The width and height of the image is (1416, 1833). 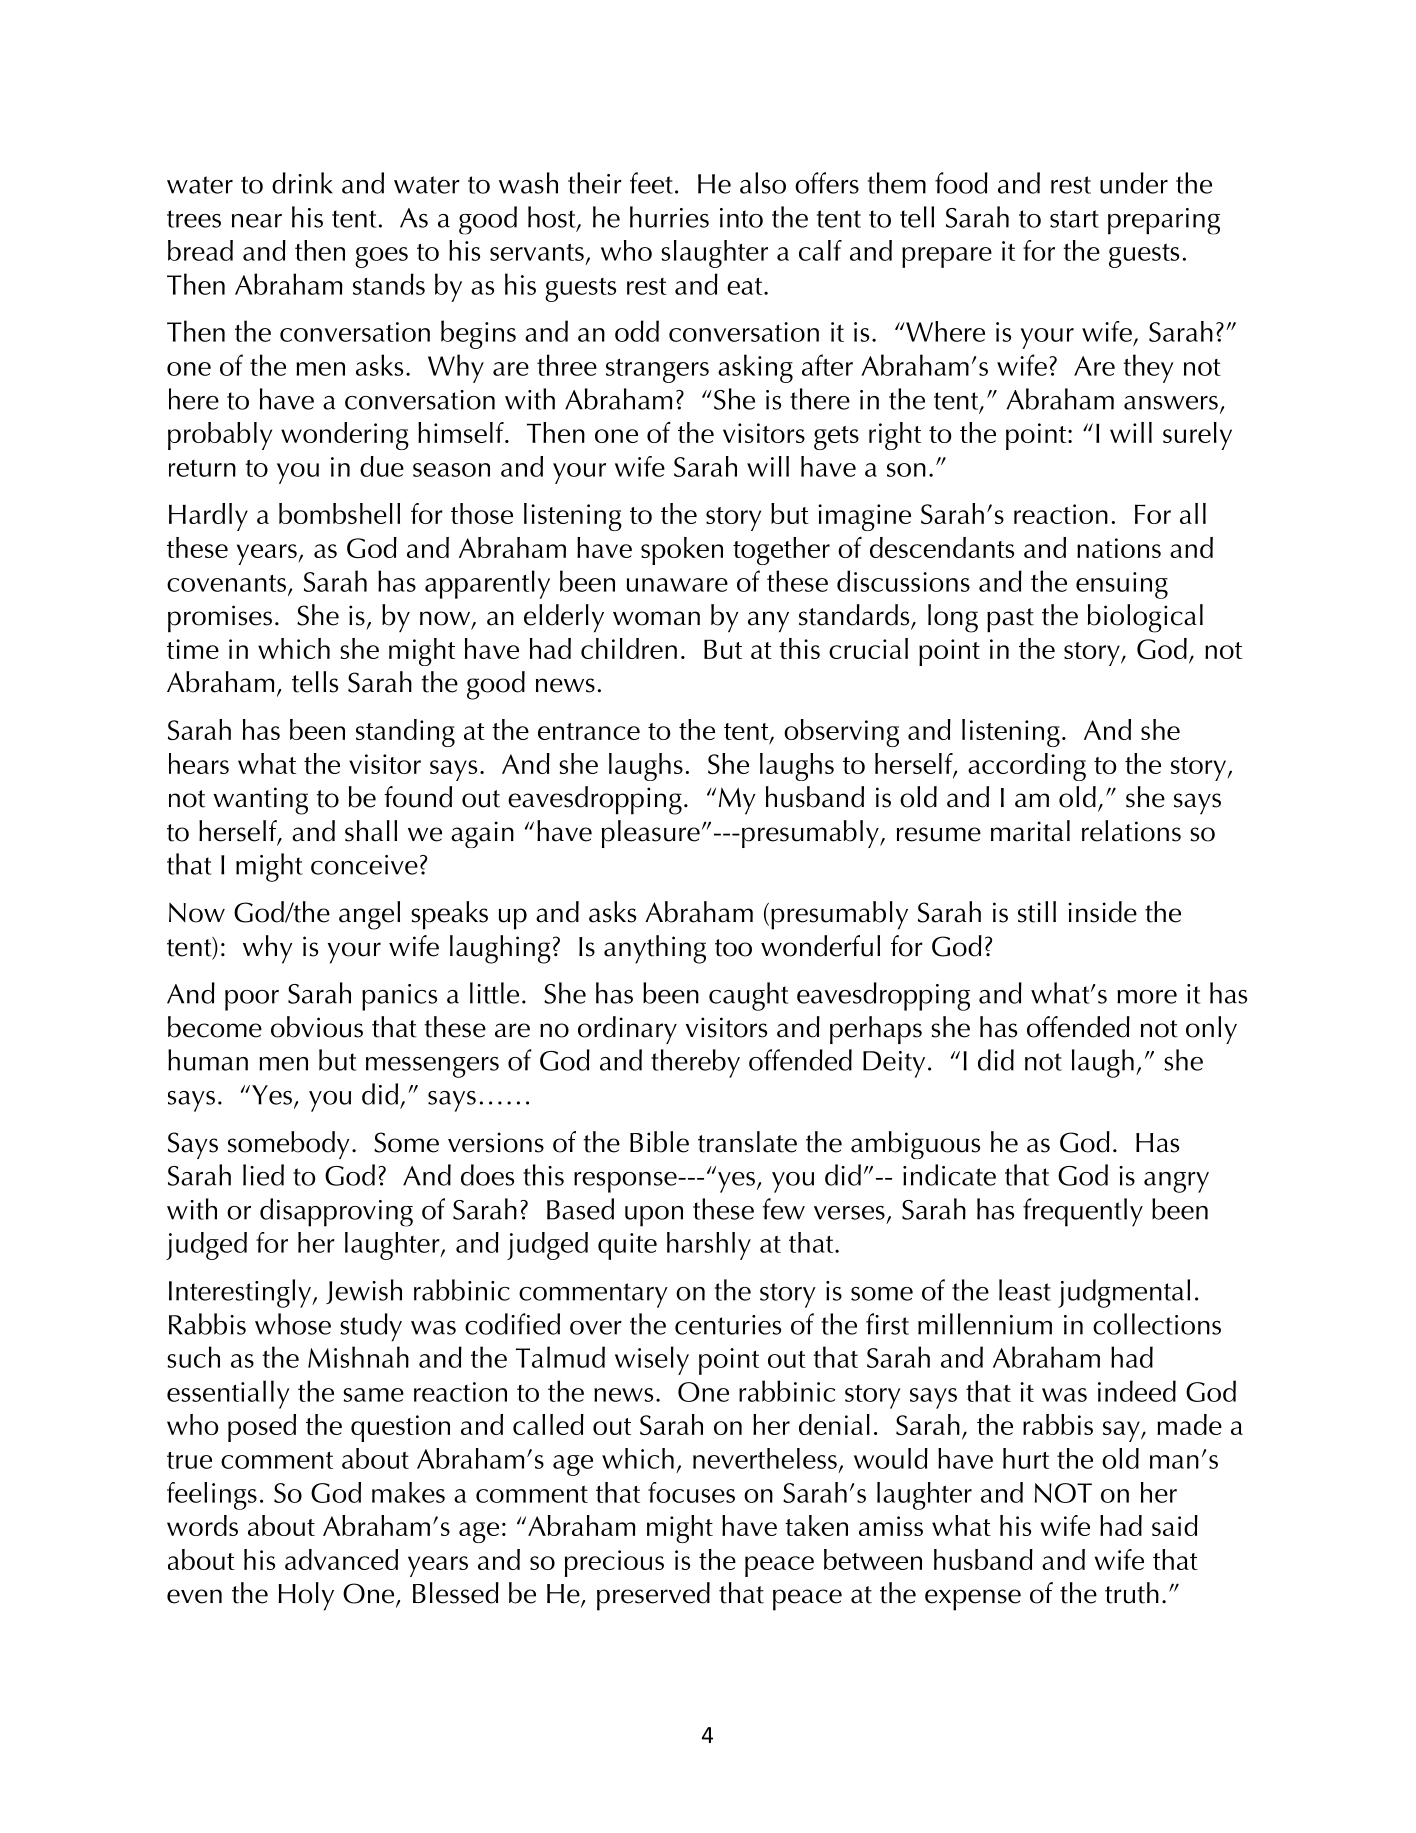 I want to click on promises, so click(x=220, y=618).
